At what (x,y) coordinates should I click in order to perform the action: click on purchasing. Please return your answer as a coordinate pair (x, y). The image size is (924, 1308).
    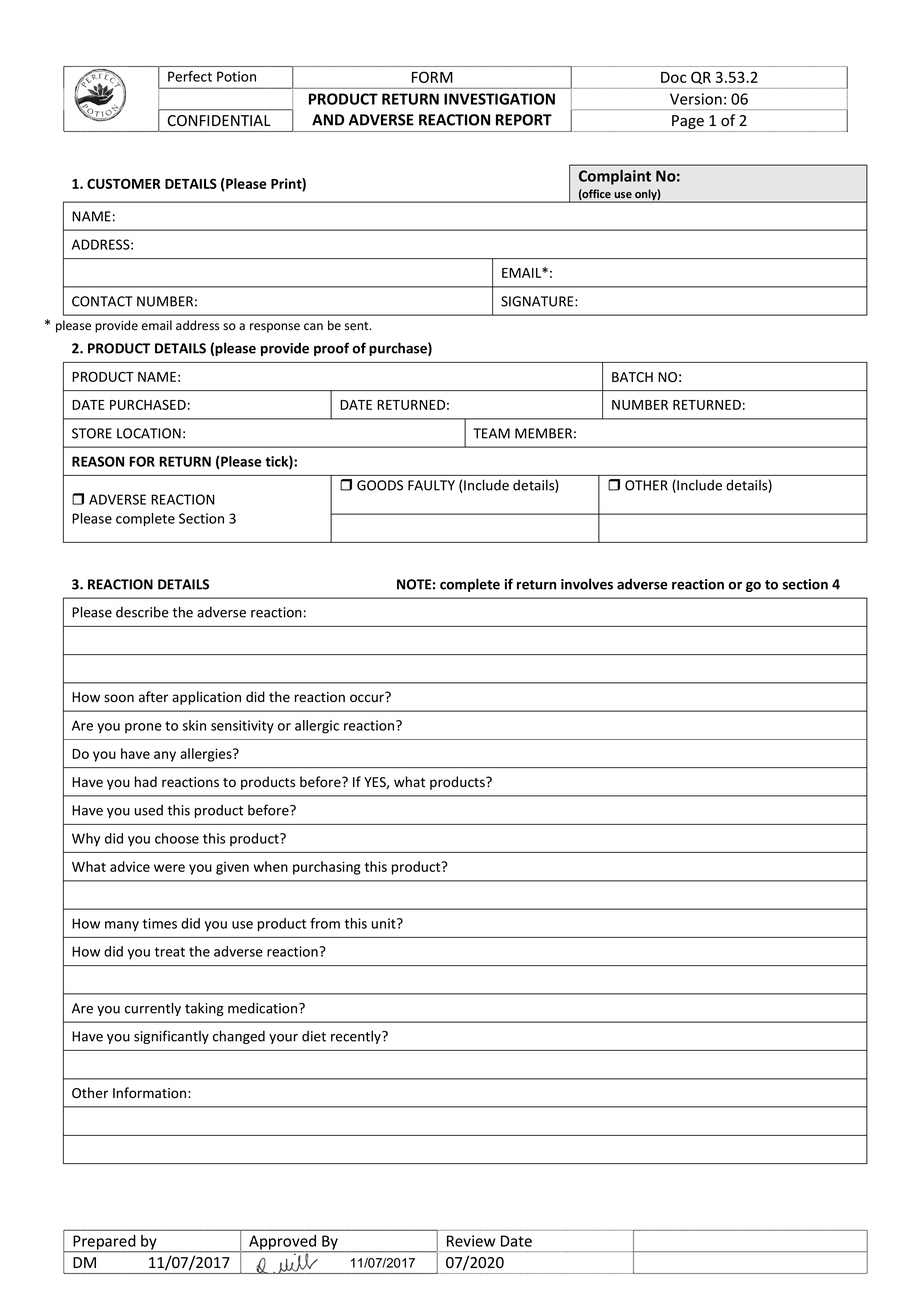
    Looking at the image, I should click on (327, 868).
